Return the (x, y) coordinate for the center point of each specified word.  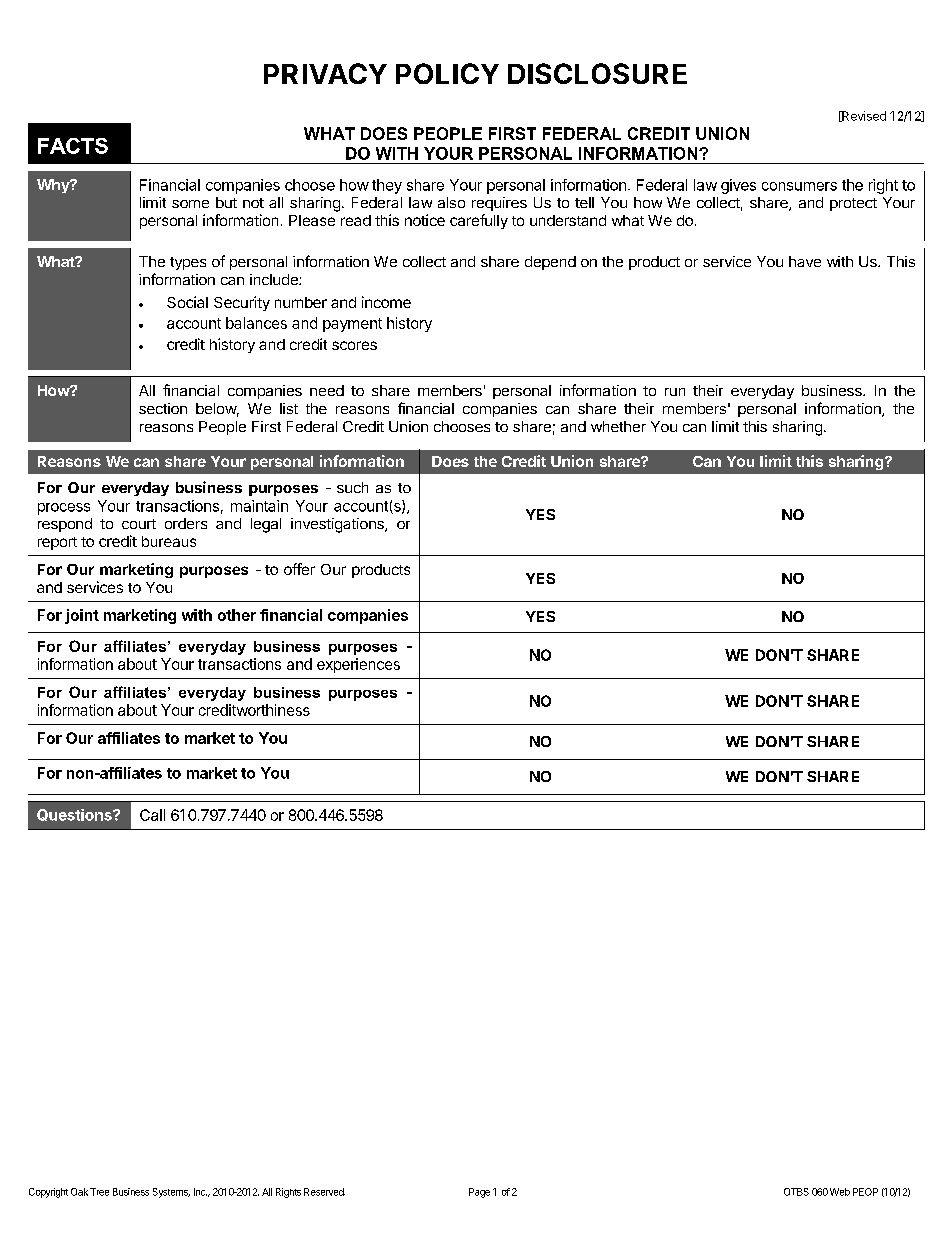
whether (618, 426)
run (675, 392)
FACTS (73, 146)
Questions (75, 815)
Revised (863, 116)
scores (354, 345)
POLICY (447, 73)
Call (152, 815)
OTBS (796, 1192)
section (163, 408)
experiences (358, 665)
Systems (171, 1193)
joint (82, 616)
